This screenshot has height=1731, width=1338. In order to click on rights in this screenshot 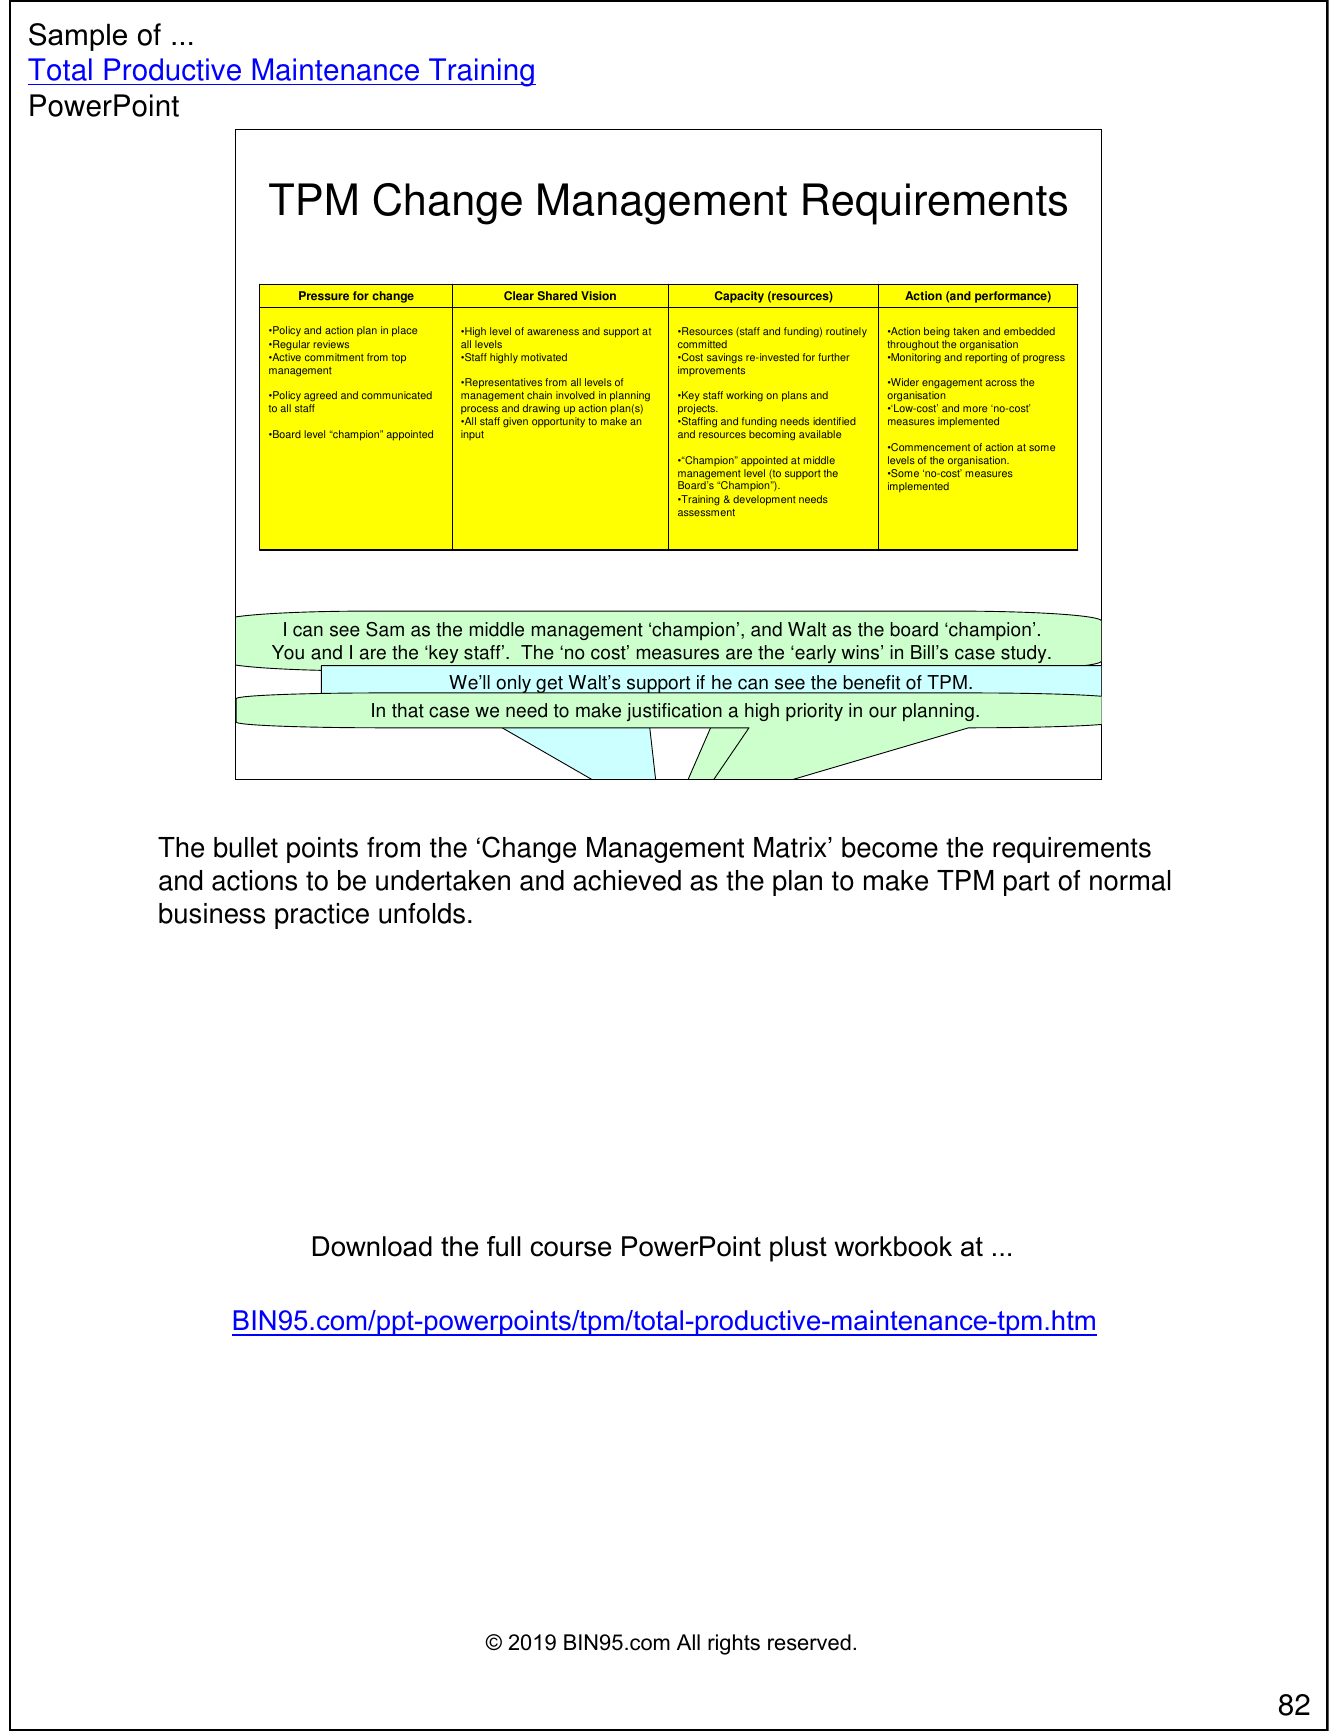, I will do `click(734, 1644)`.
